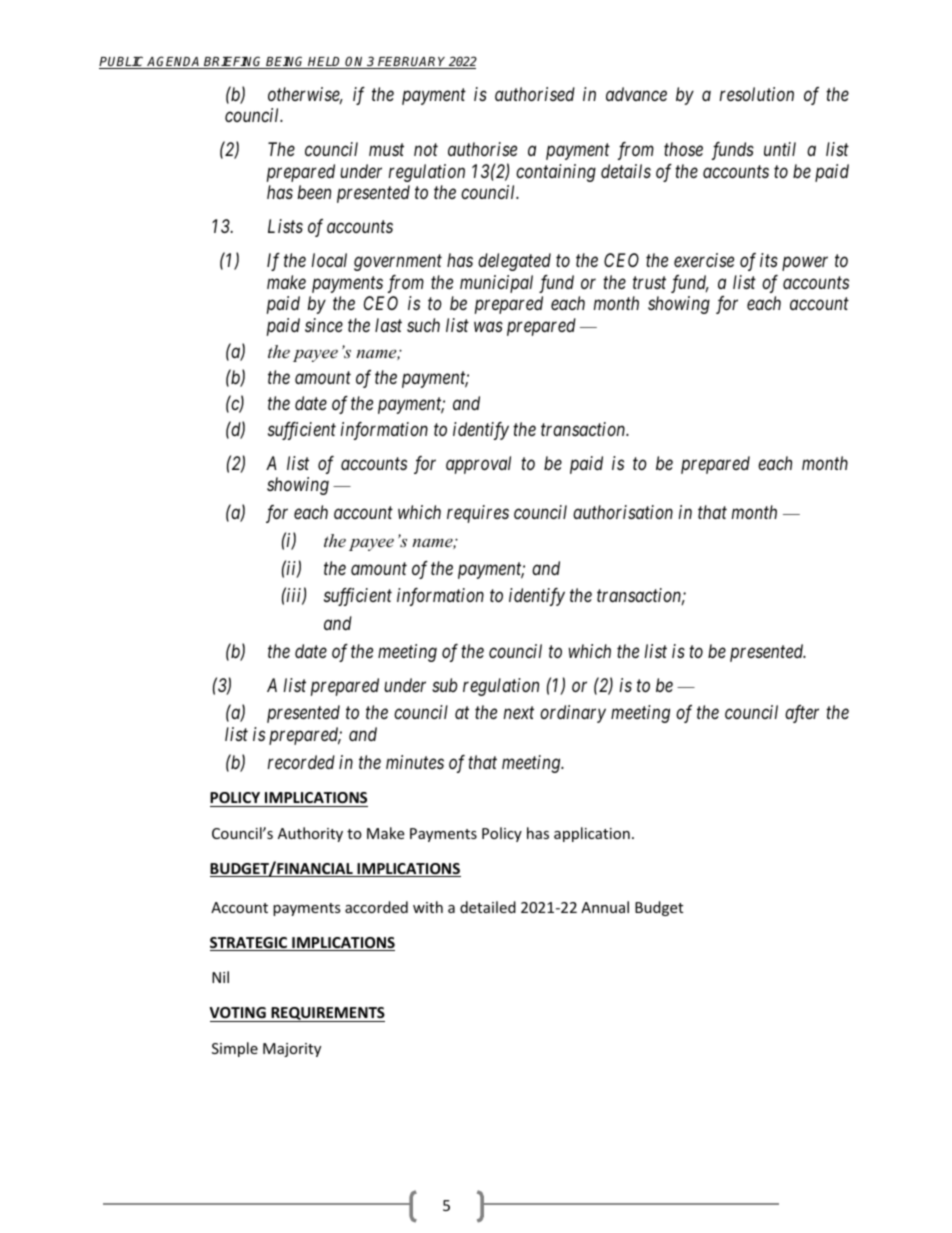 The height and width of the page is (1233, 952). Describe the element at coordinates (623, 512) in the page. I see `authorisation` at that location.
